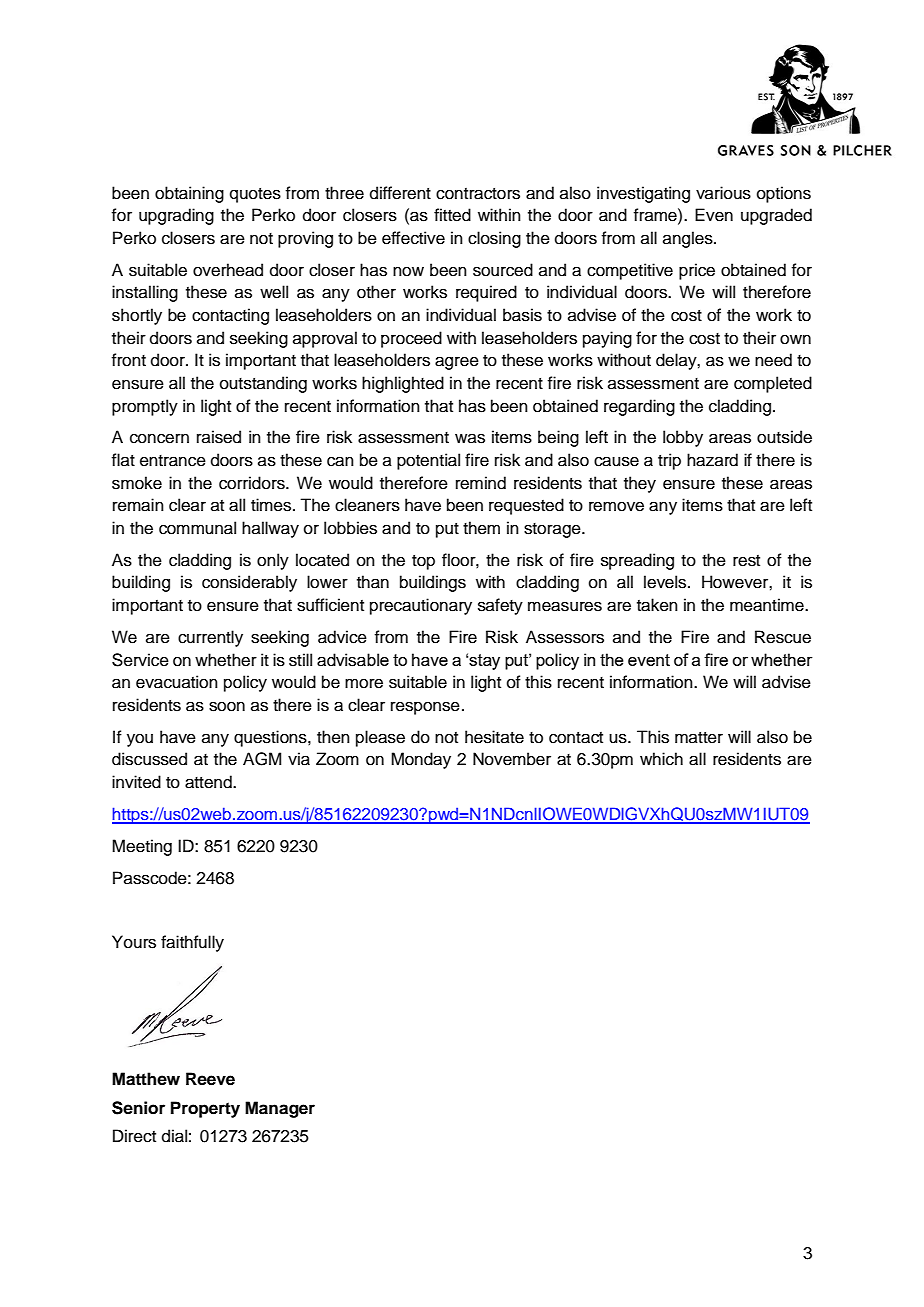  I want to click on November, so click(512, 759).
